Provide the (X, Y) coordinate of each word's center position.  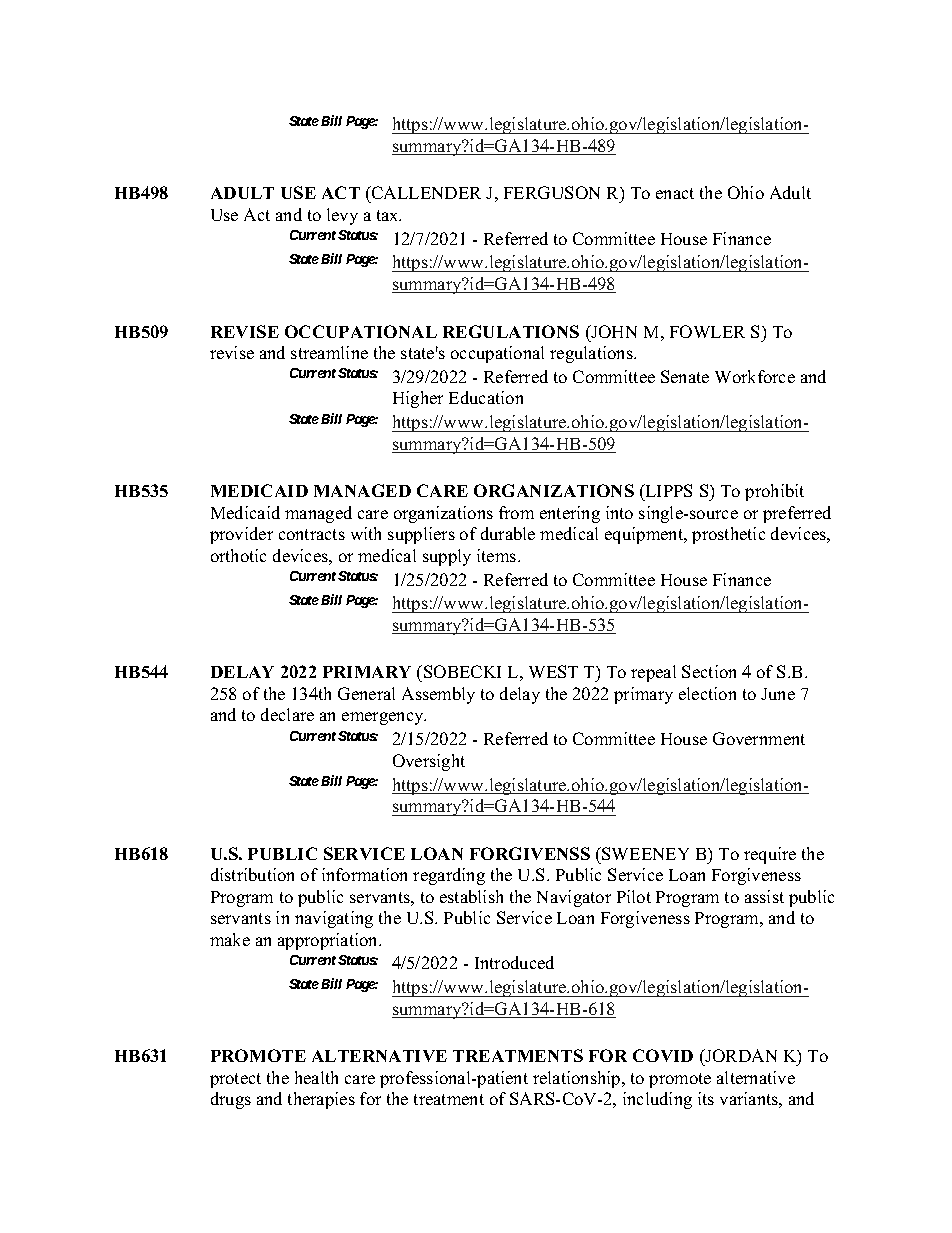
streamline (329, 352)
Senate (685, 376)
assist (764, 896)
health (316, 1077)
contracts (312, 534)
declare (287, 714)
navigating (334, 919)
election (707, 693)
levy (342, 216)
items (498, 555)
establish (471, 896)
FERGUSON (552, 192)
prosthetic (728, 535)
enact (675, 193)
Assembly (438, 695)
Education (486, 397)
